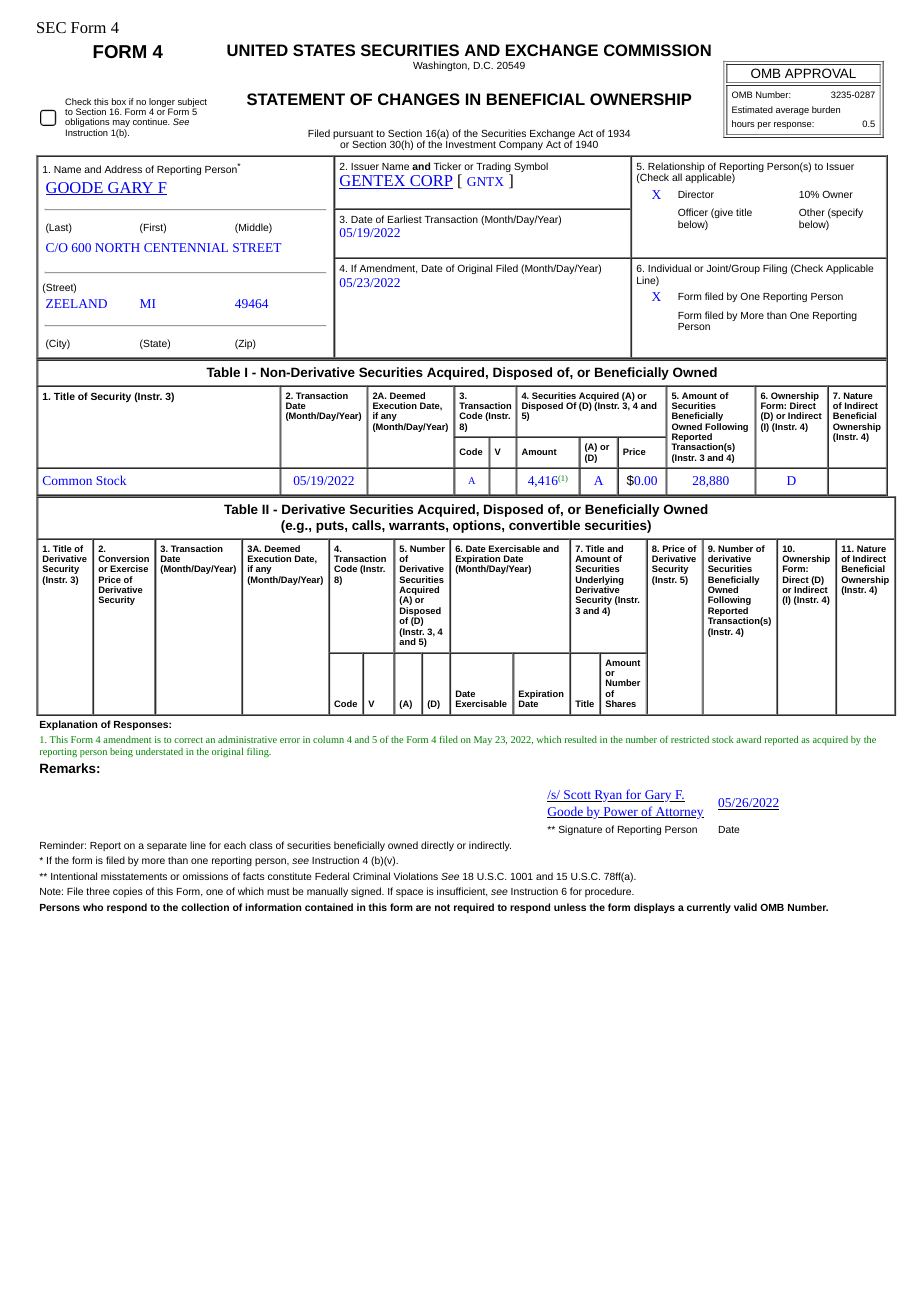 The height and width of the screenshot is (1308, 924). I want to click on copies, so click(128, 892).
